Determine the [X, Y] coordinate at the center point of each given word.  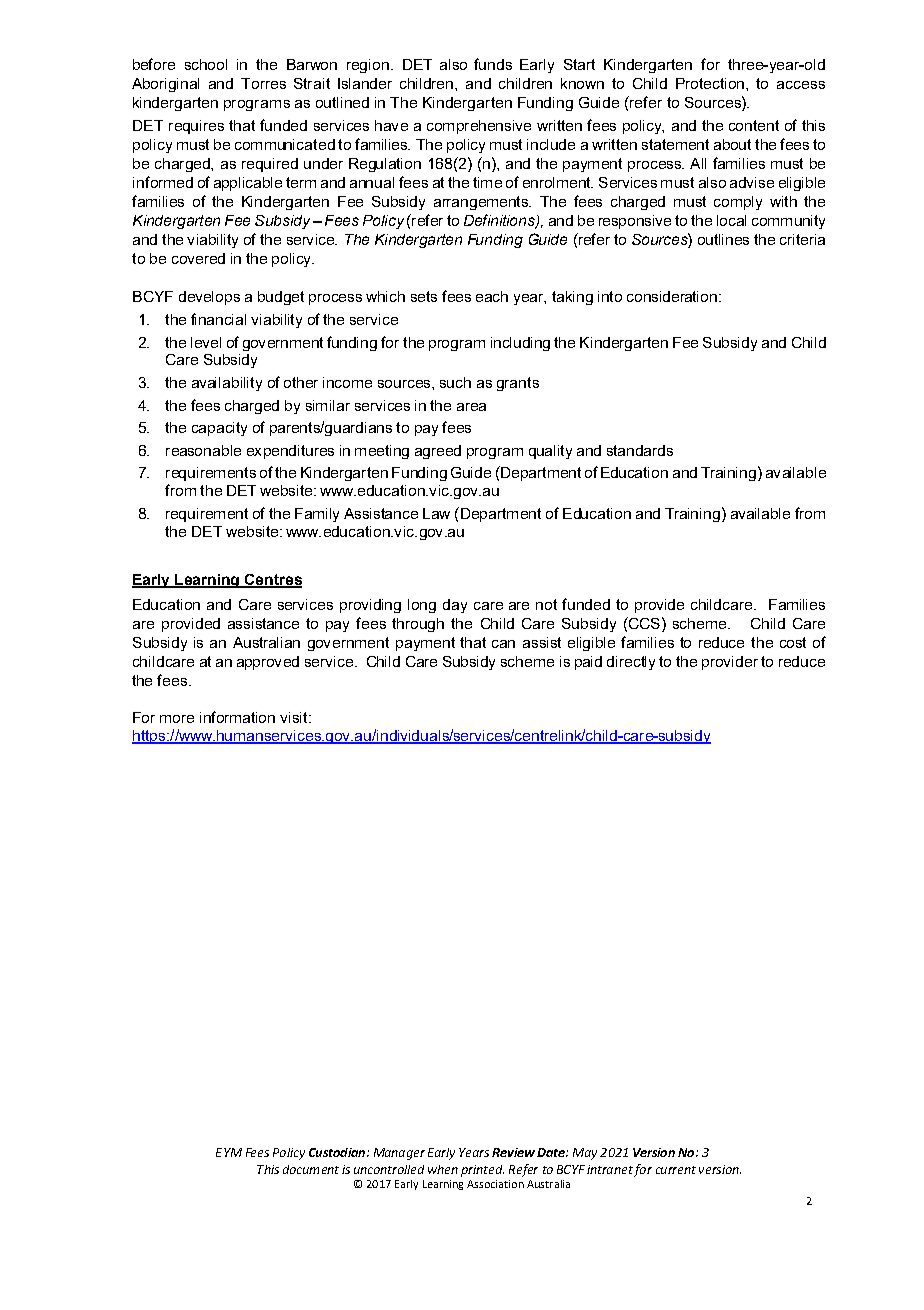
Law [436, 513]
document [311, 1169]
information [237, 717]
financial [218, 319]
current [676, 1170]
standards [640, 450]
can [503, 644]
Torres [263, 83]
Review [513, 1152]
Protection [711, 83]
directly [631, 663]
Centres [272, 580]
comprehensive [479, 127]
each [492, 296]
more [177, 719]
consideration [673, 296]
